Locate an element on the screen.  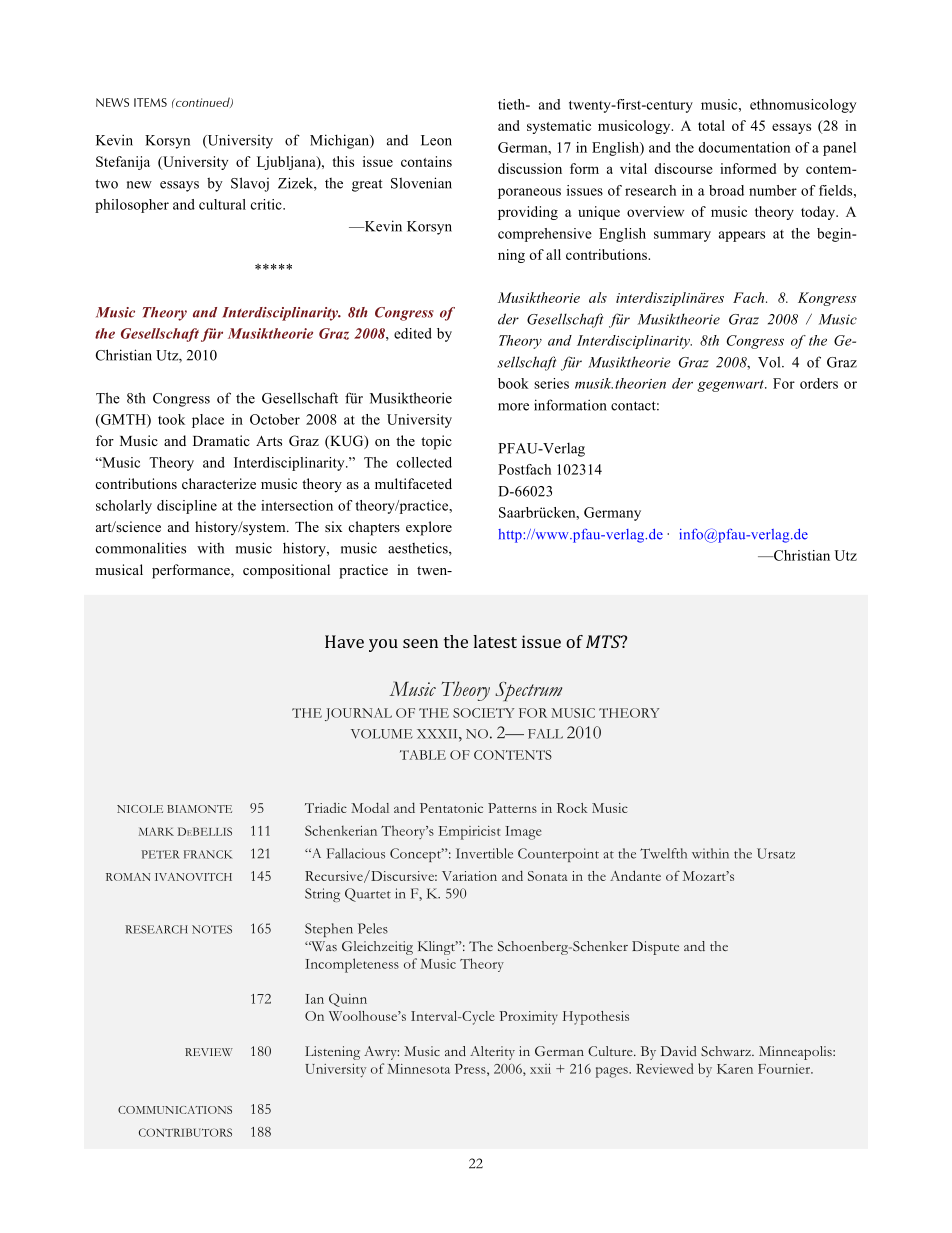
Spectrum is located at coordinates (528, 691).
